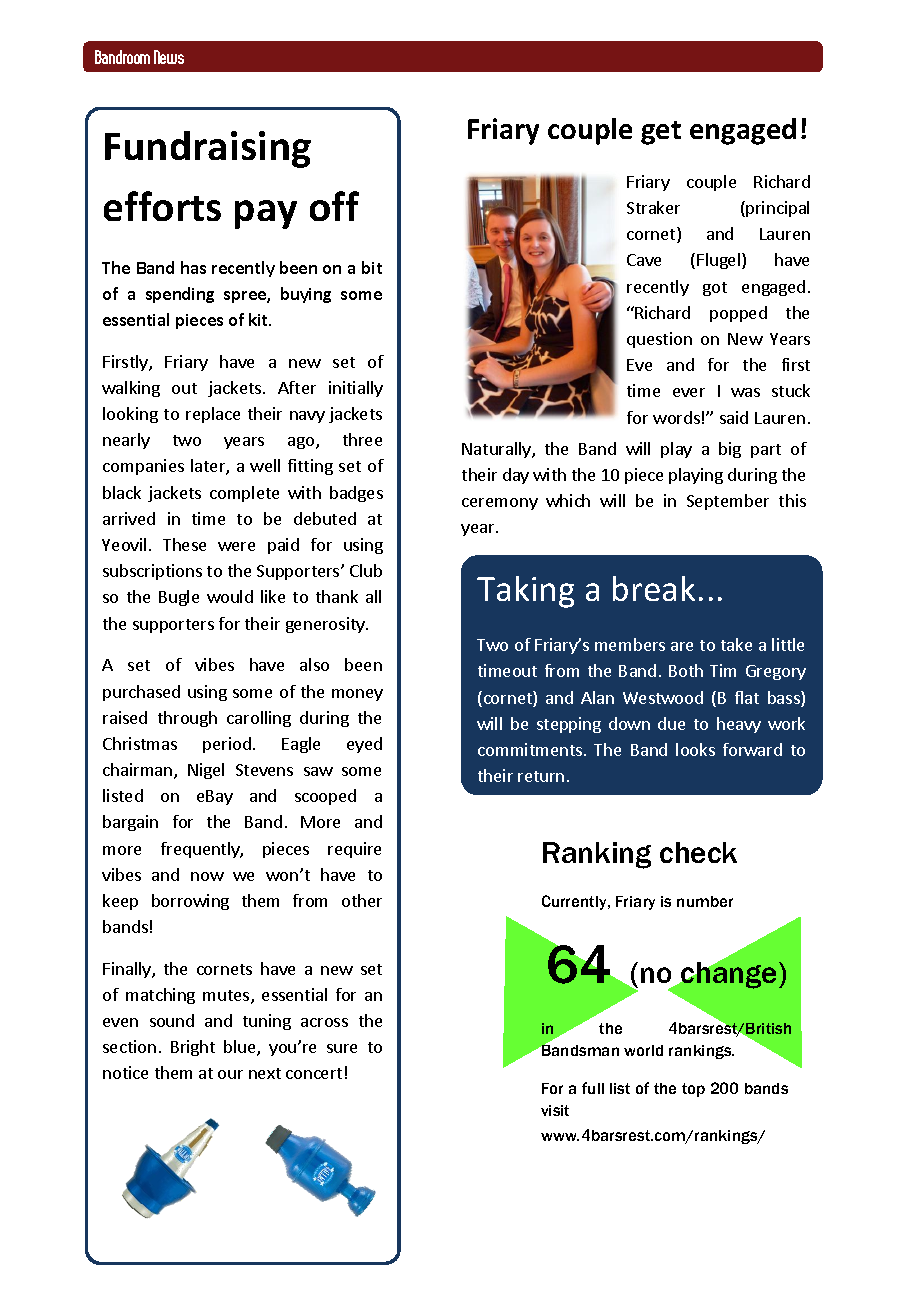 This screenshot has width=924, height=1308. What do you see at coordinates (230, 1074) in the screenshot?
I see `our` at bounding box center [230, 1074].
